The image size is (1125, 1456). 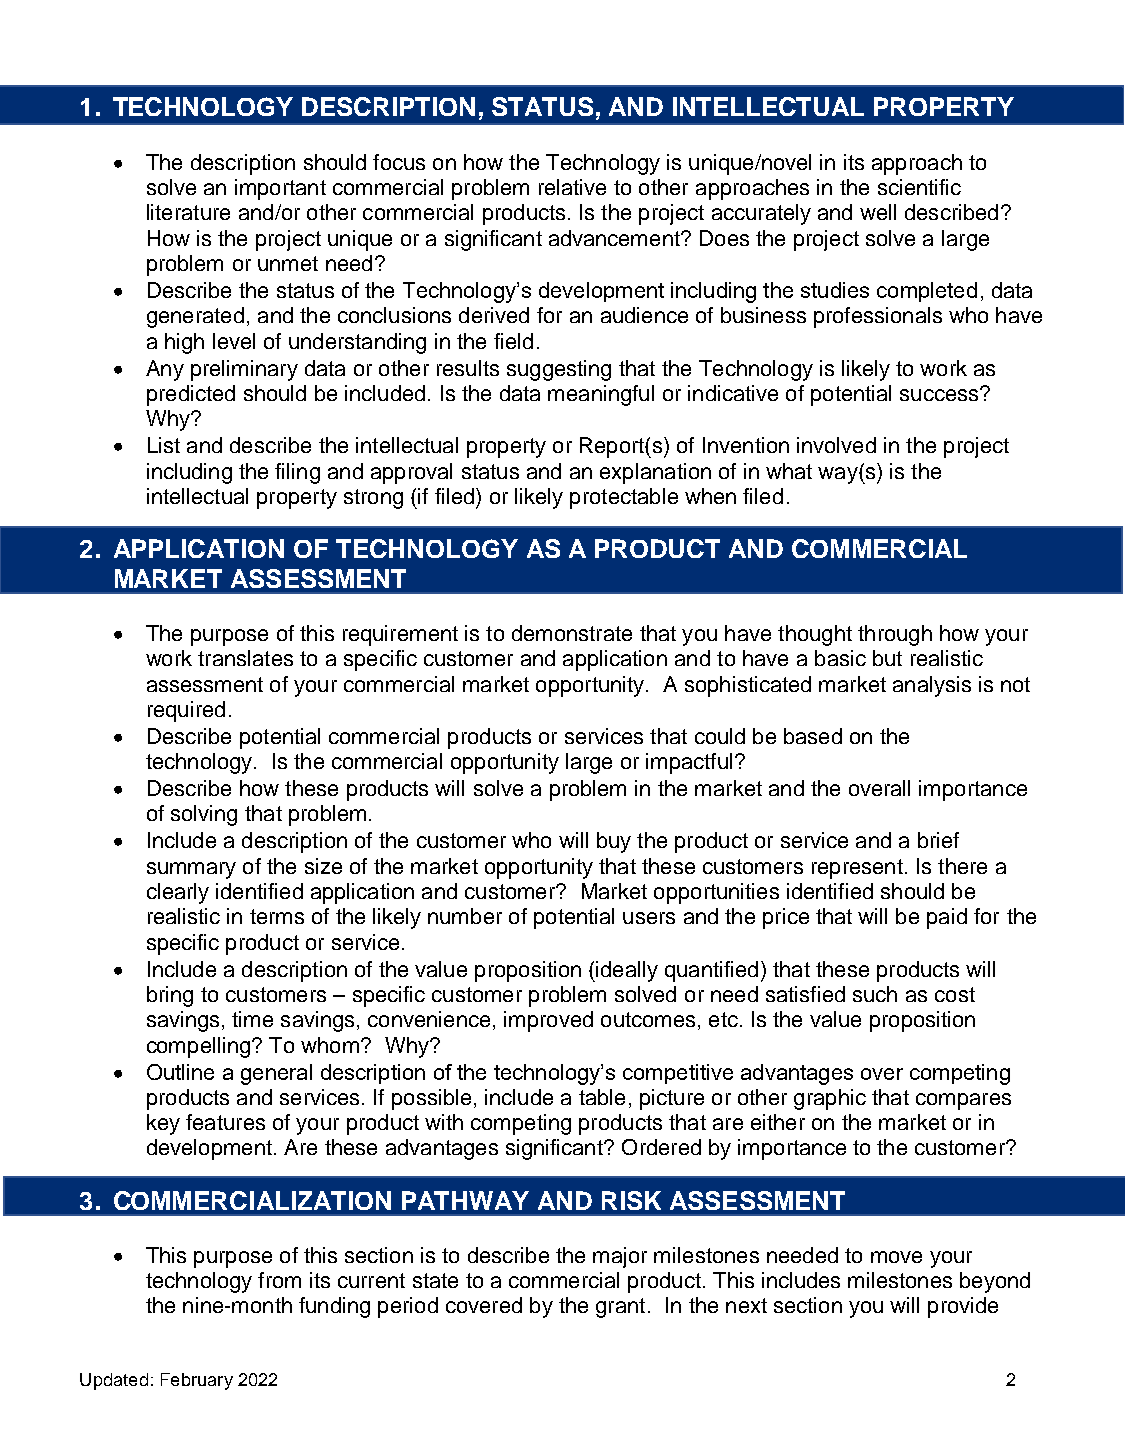 I want to click on relative, so click(x=572, y=187).
